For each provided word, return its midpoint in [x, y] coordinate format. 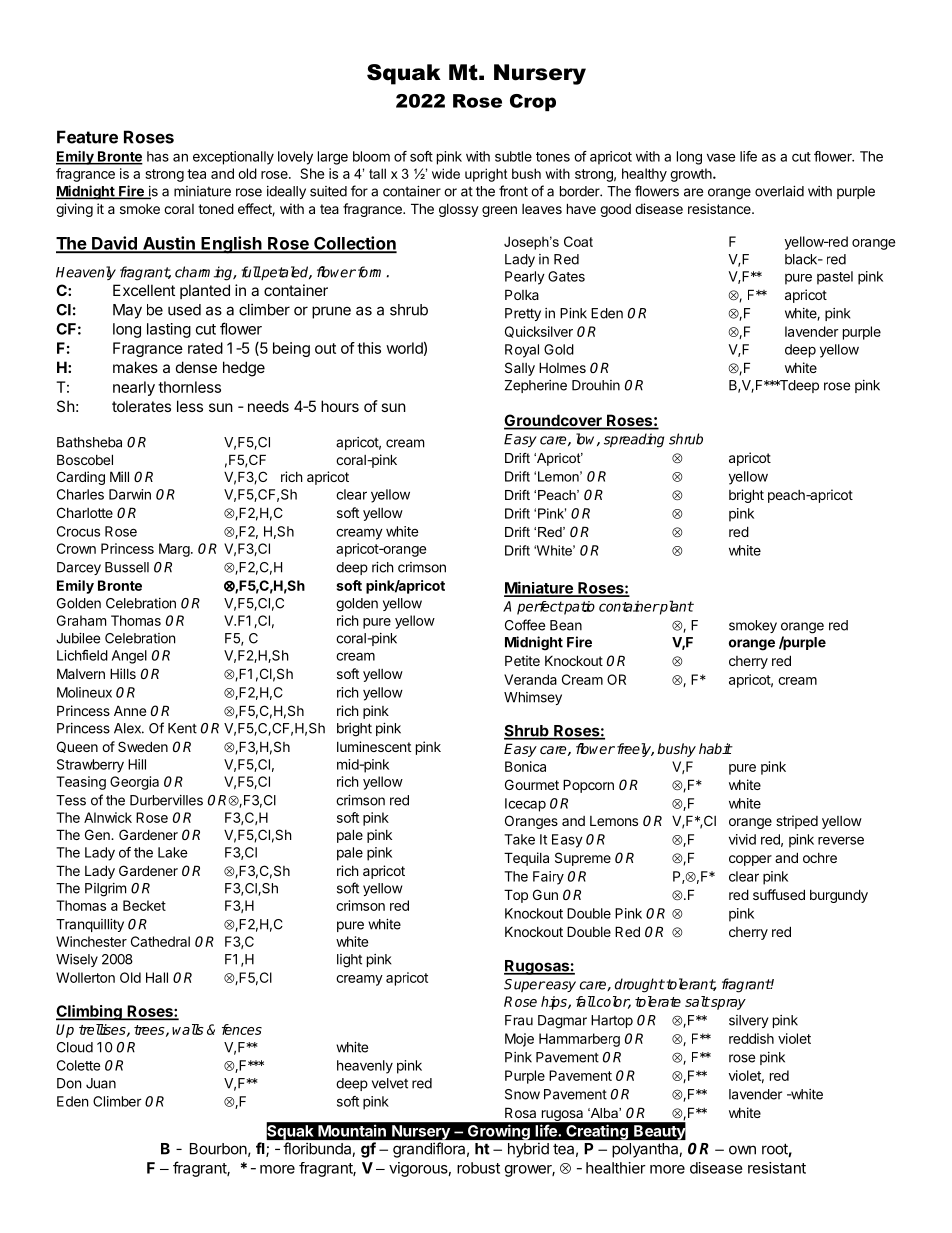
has [158, 156]
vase [721, 157]
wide [446, 173]
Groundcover [554, 421]
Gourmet [532, 784]
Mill [119, 476]
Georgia [134, 783]
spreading [634, 440]
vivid [742, 839]
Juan [101, 1083]
